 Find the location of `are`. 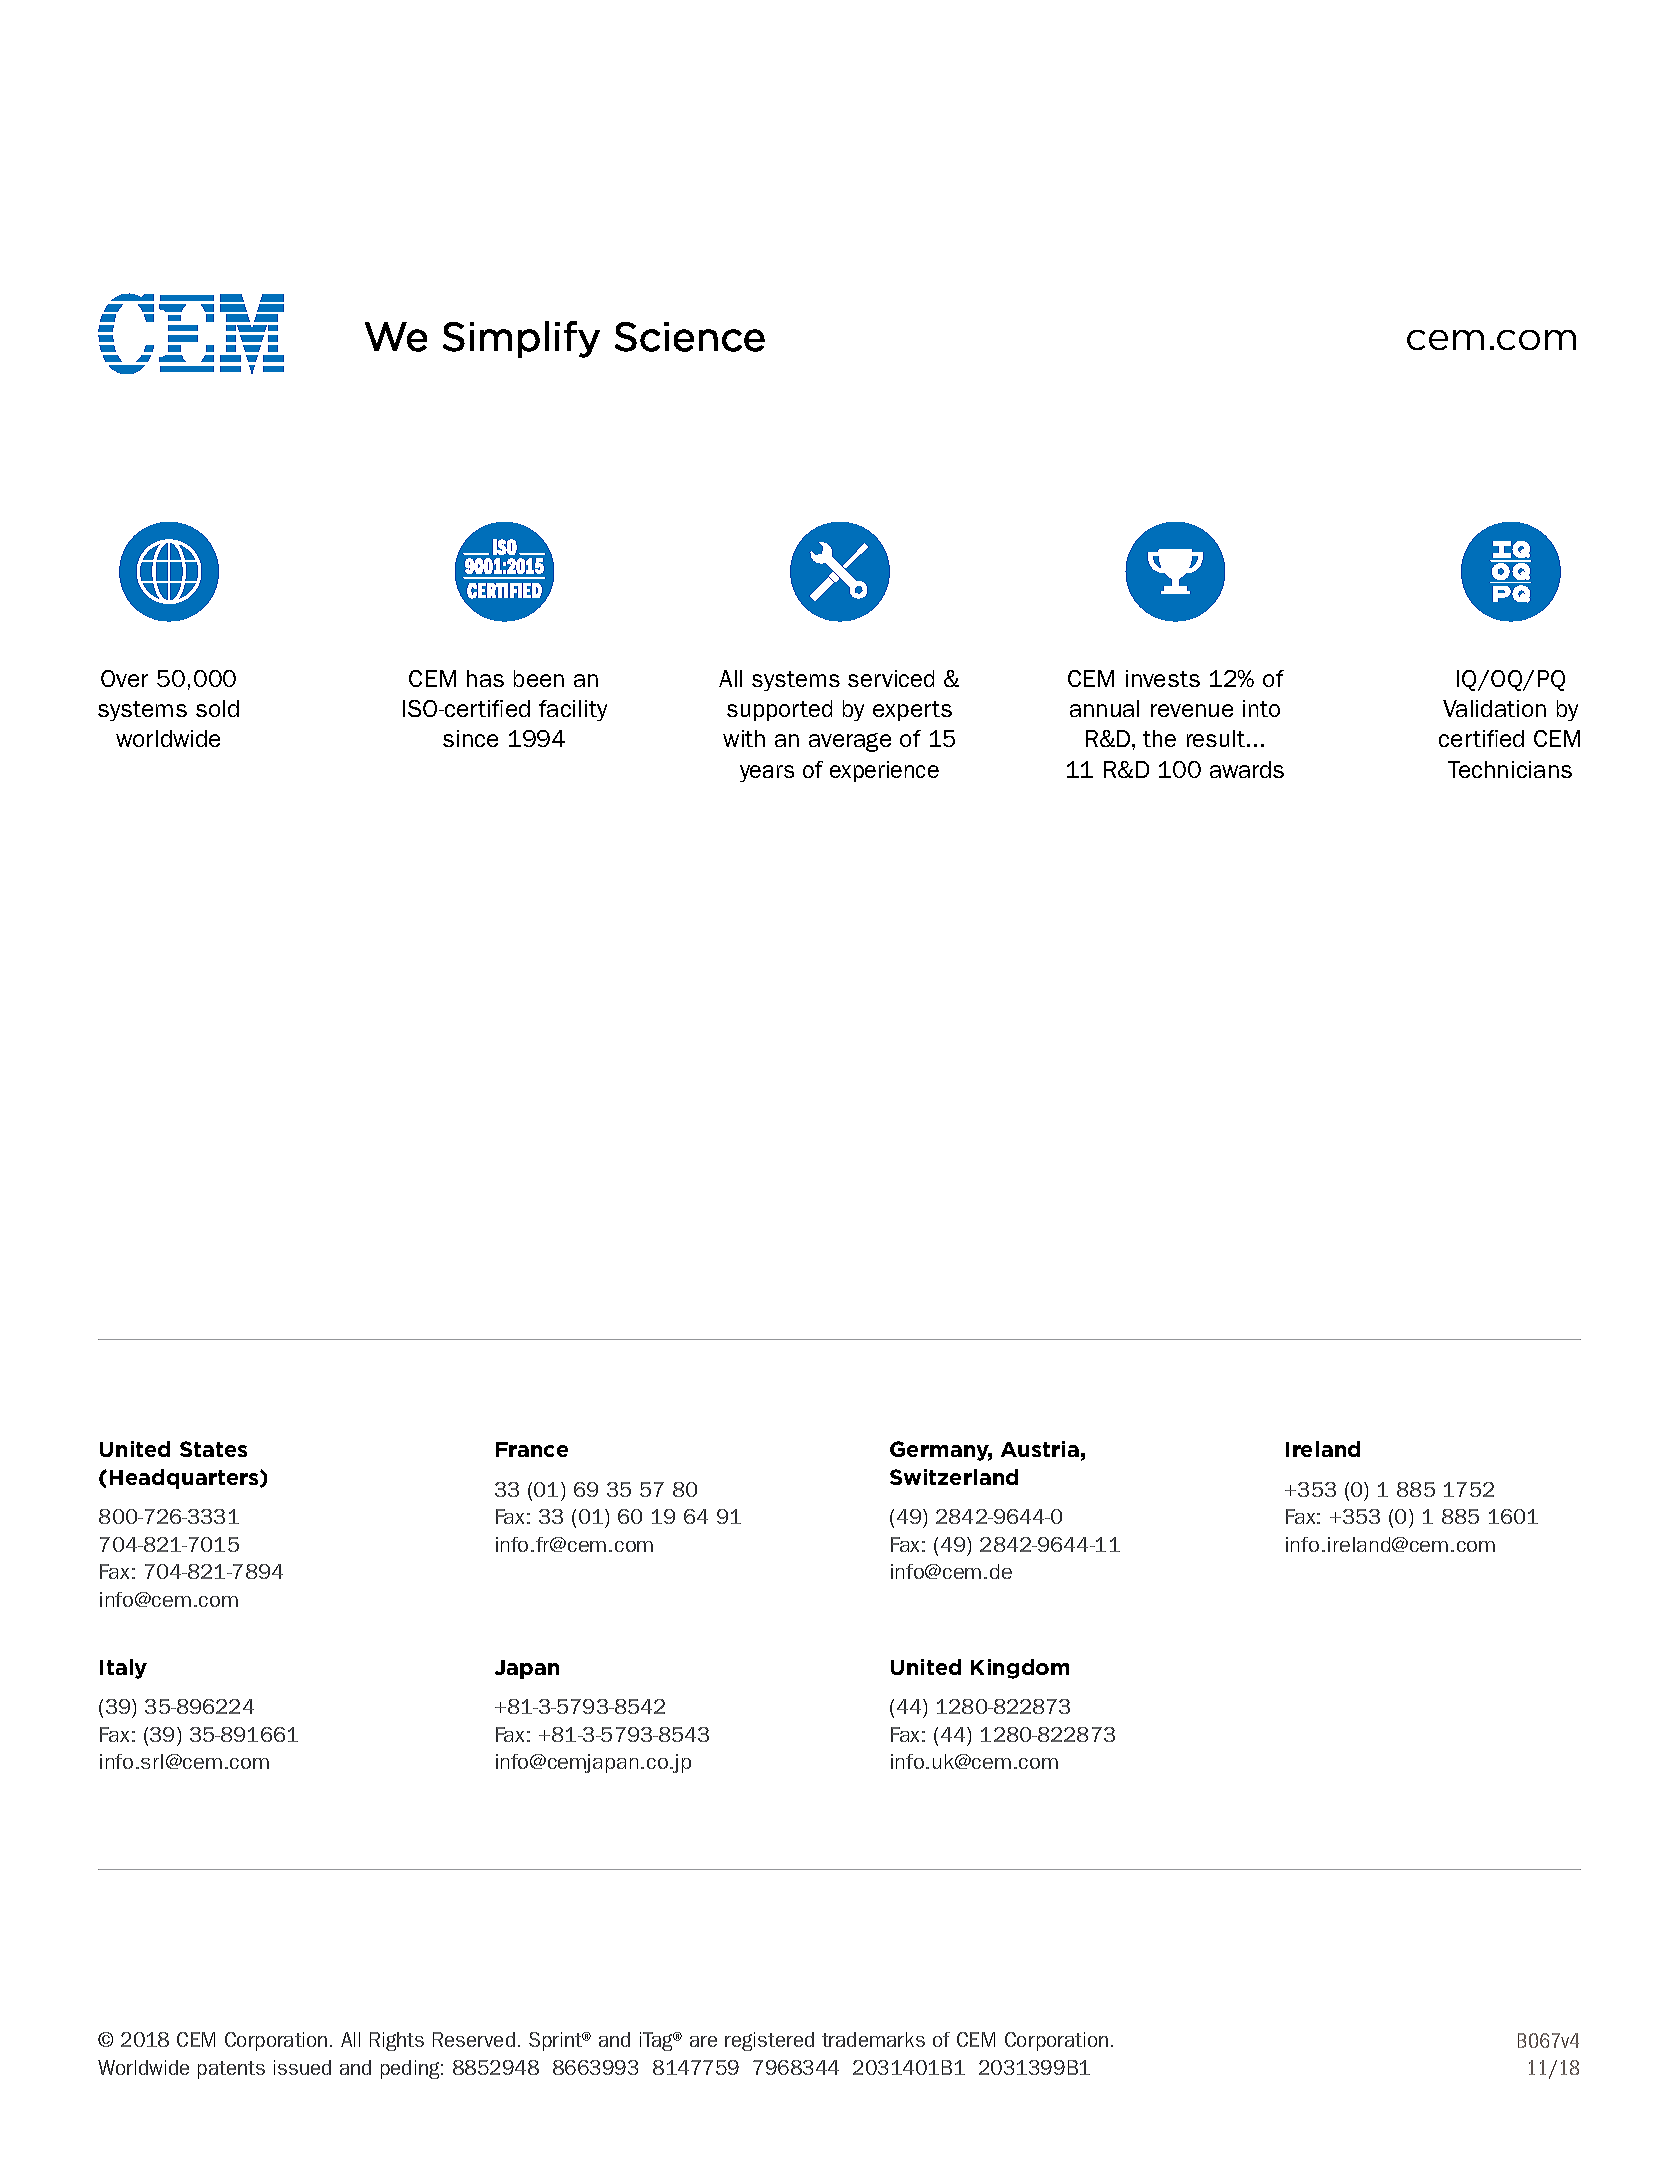

are is located at coordinates (703, 2041).
